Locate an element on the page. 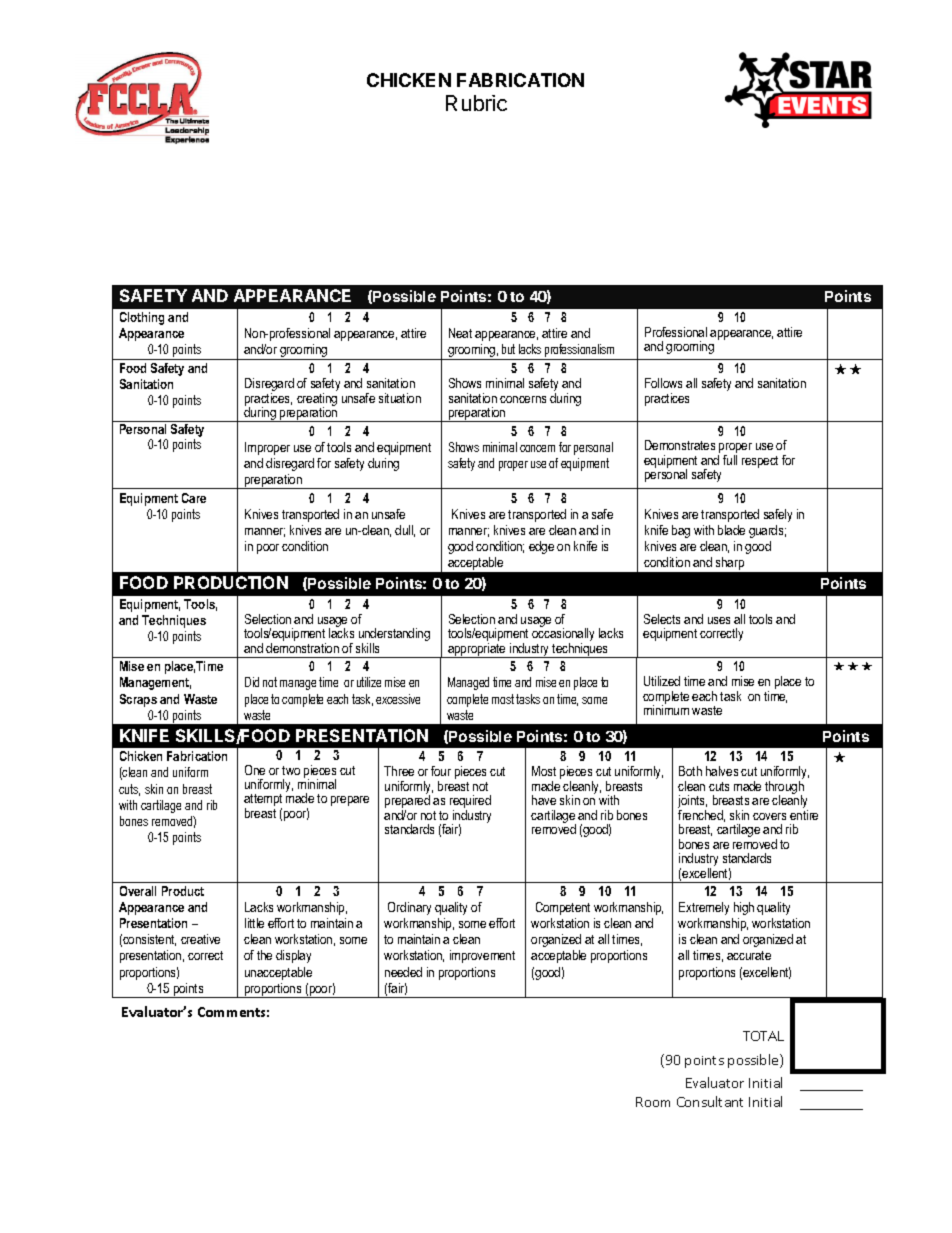 Image resolution: width=952 pixels, height=1233 pixels. the is located at coordinates (264, 955).
